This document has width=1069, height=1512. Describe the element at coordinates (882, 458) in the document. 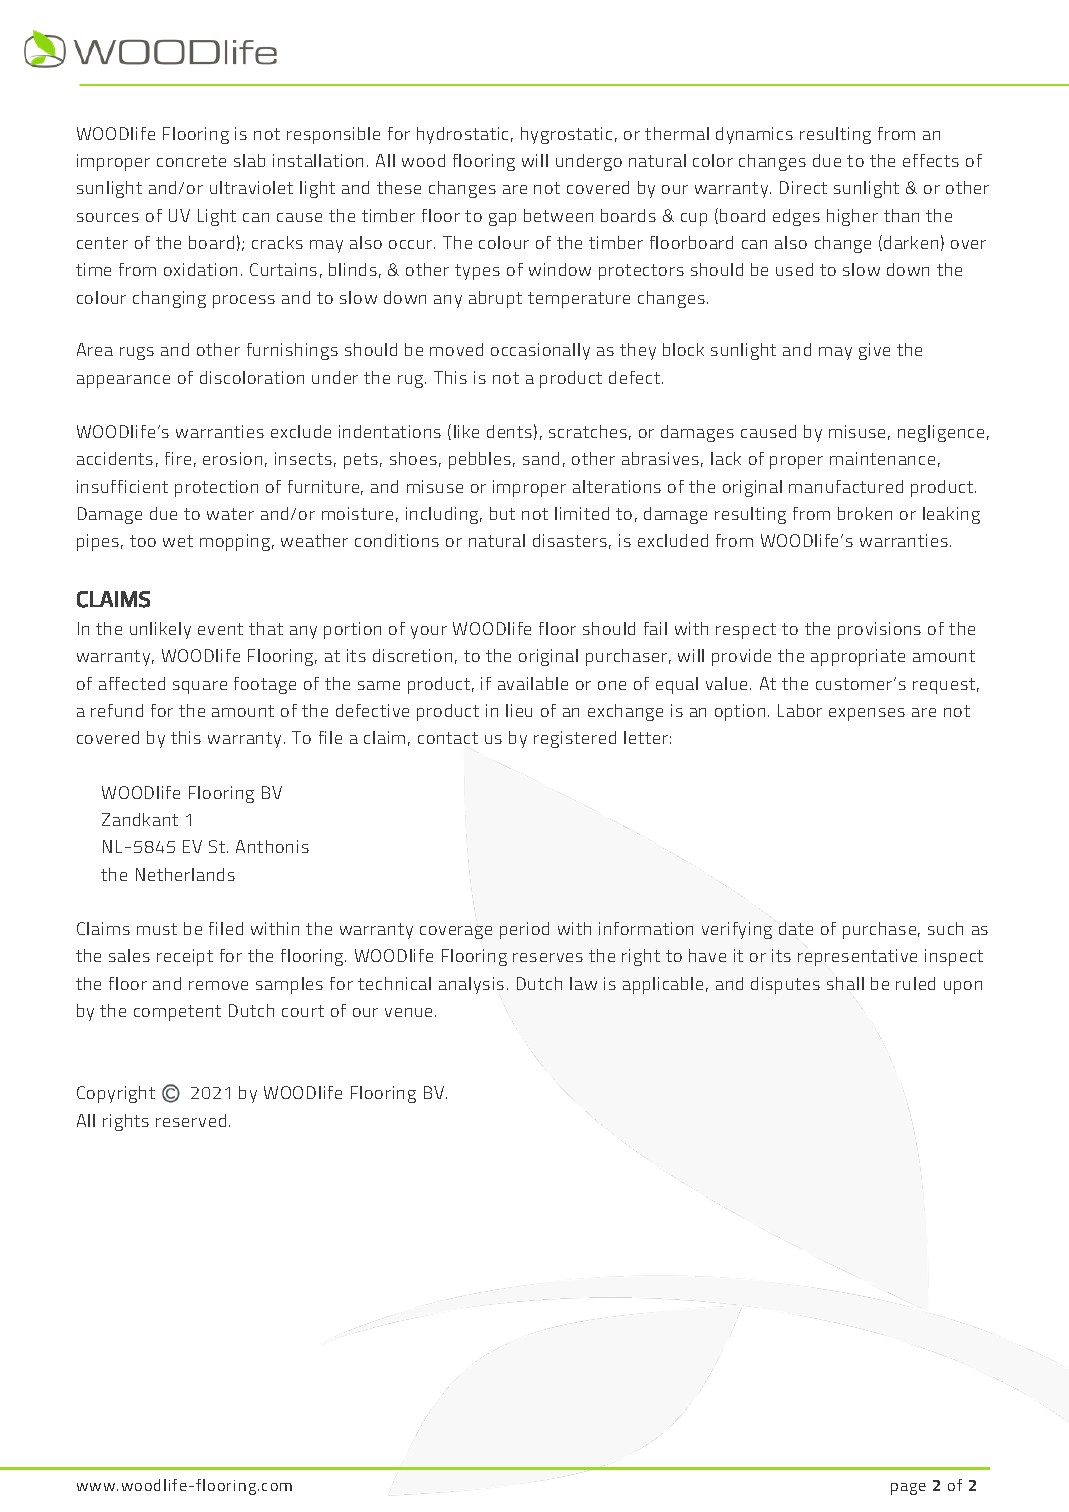

I see `maintenance` at that location.
